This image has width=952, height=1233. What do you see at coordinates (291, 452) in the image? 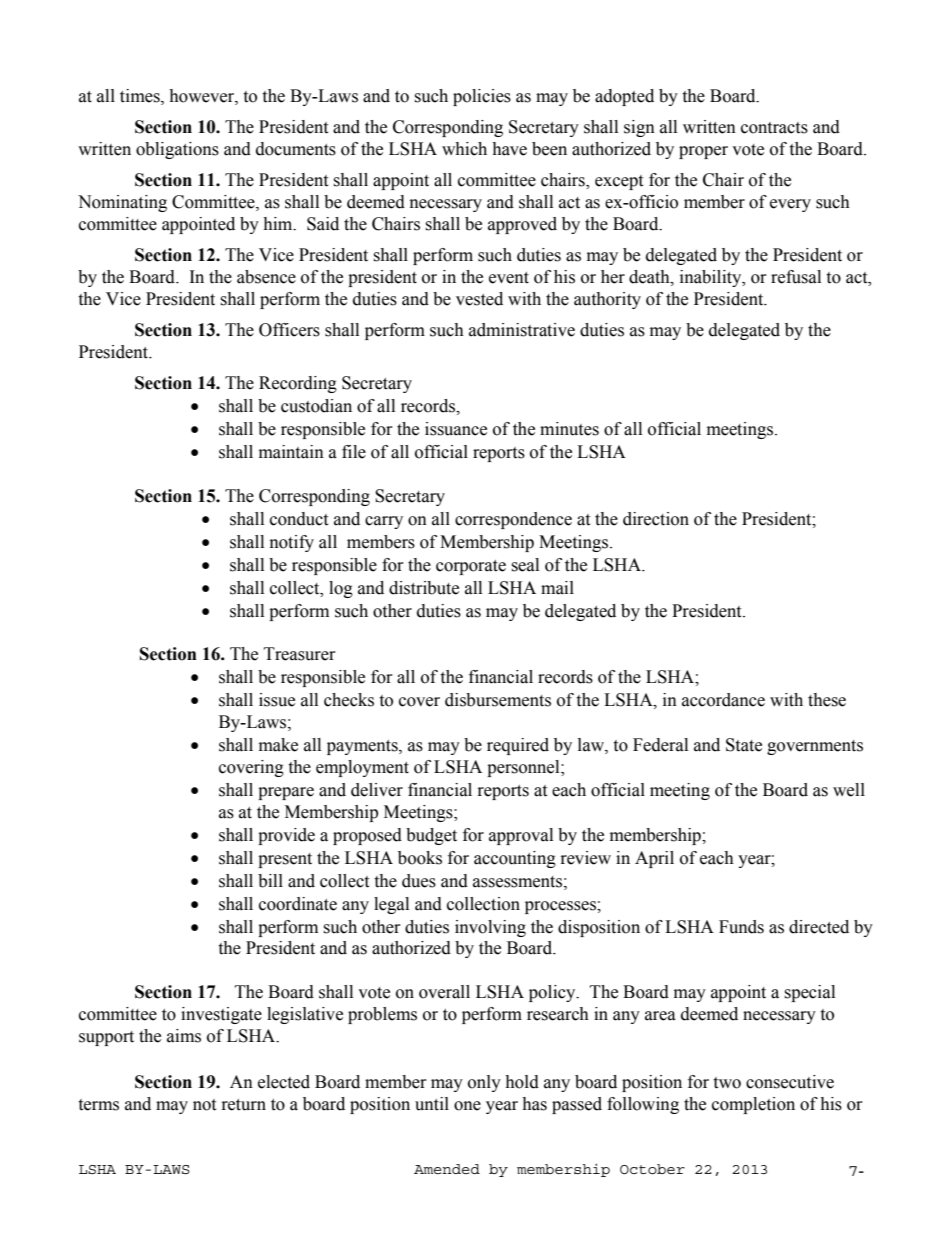
I see `maintain` at bounding box center [291, 452].
